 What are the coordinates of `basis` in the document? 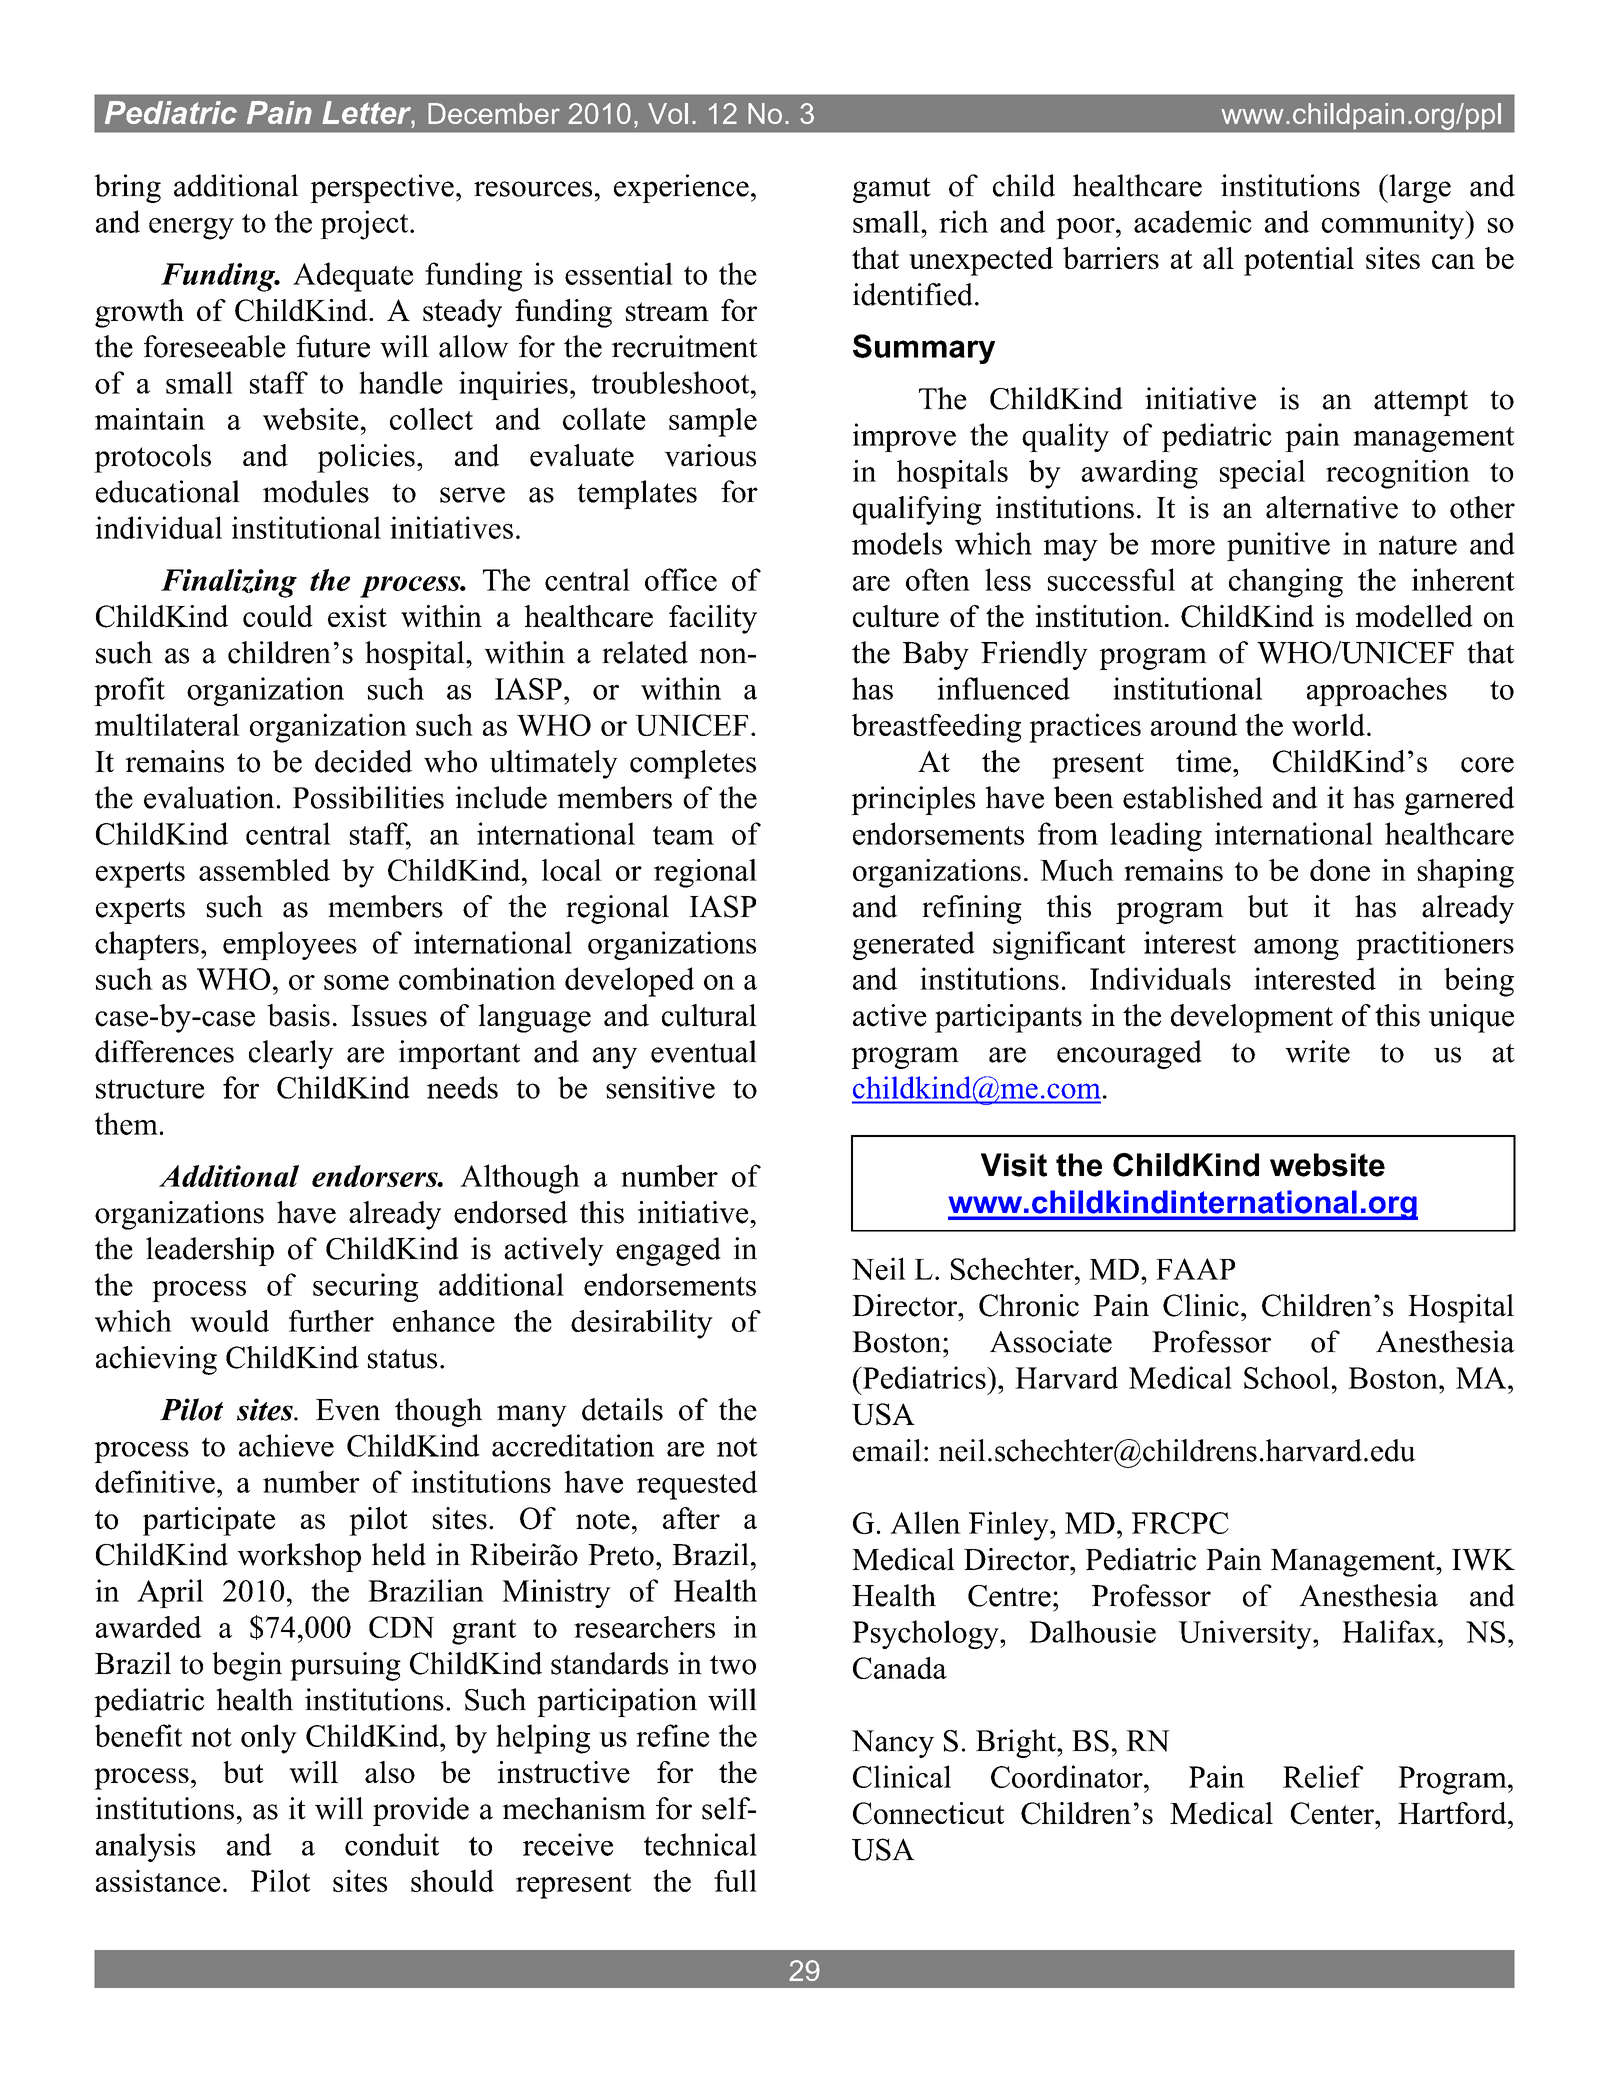 It's located at (298, 1015).
